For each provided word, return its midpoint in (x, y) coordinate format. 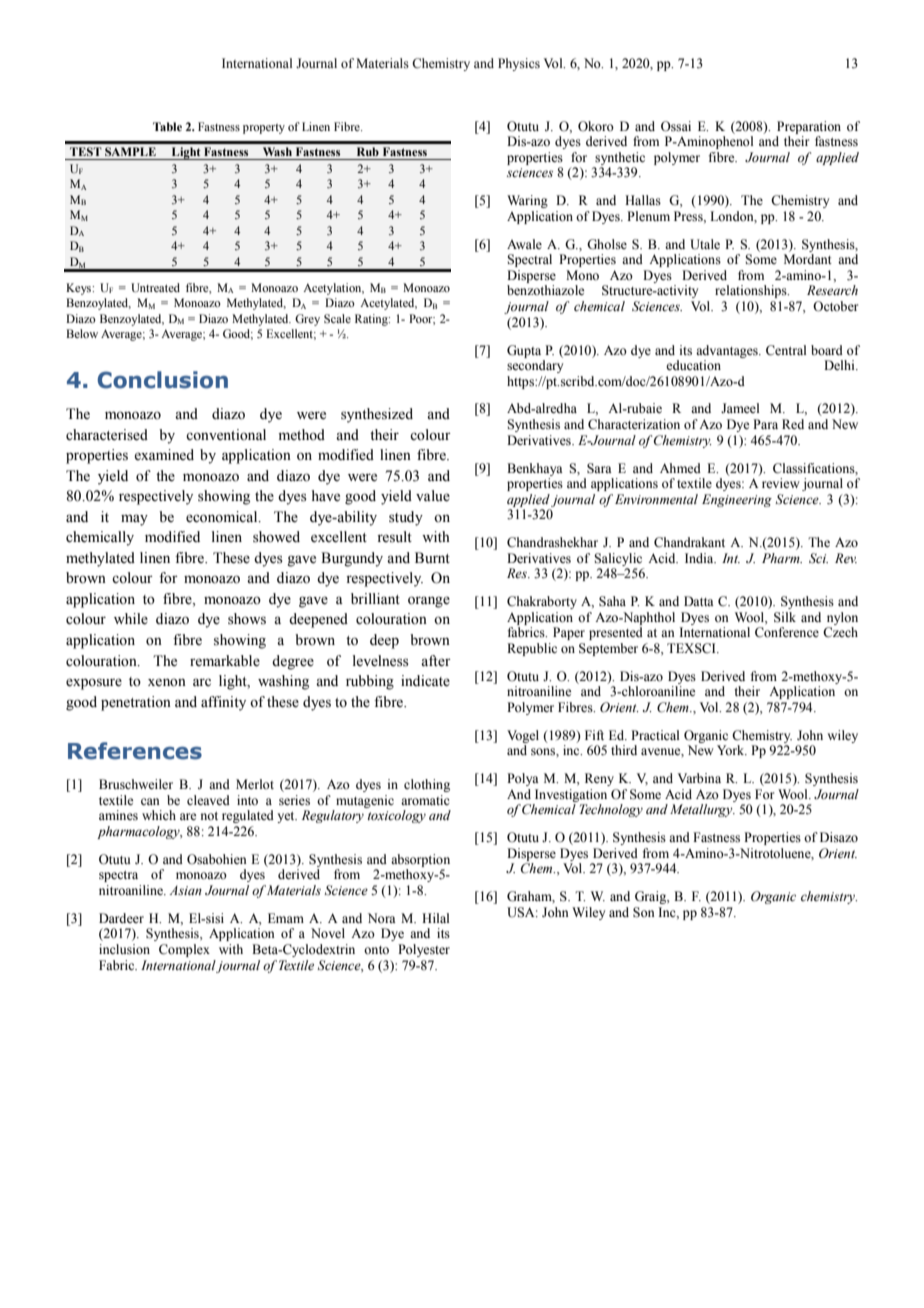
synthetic (620, 158)
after (436, 661)
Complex (184, 950)
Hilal (435, 918)
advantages (728, 351)
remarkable (225, 661)
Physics (519, 64)
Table (167, 126)
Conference (787, 632)
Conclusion (163, 380)
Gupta (524, 351)
